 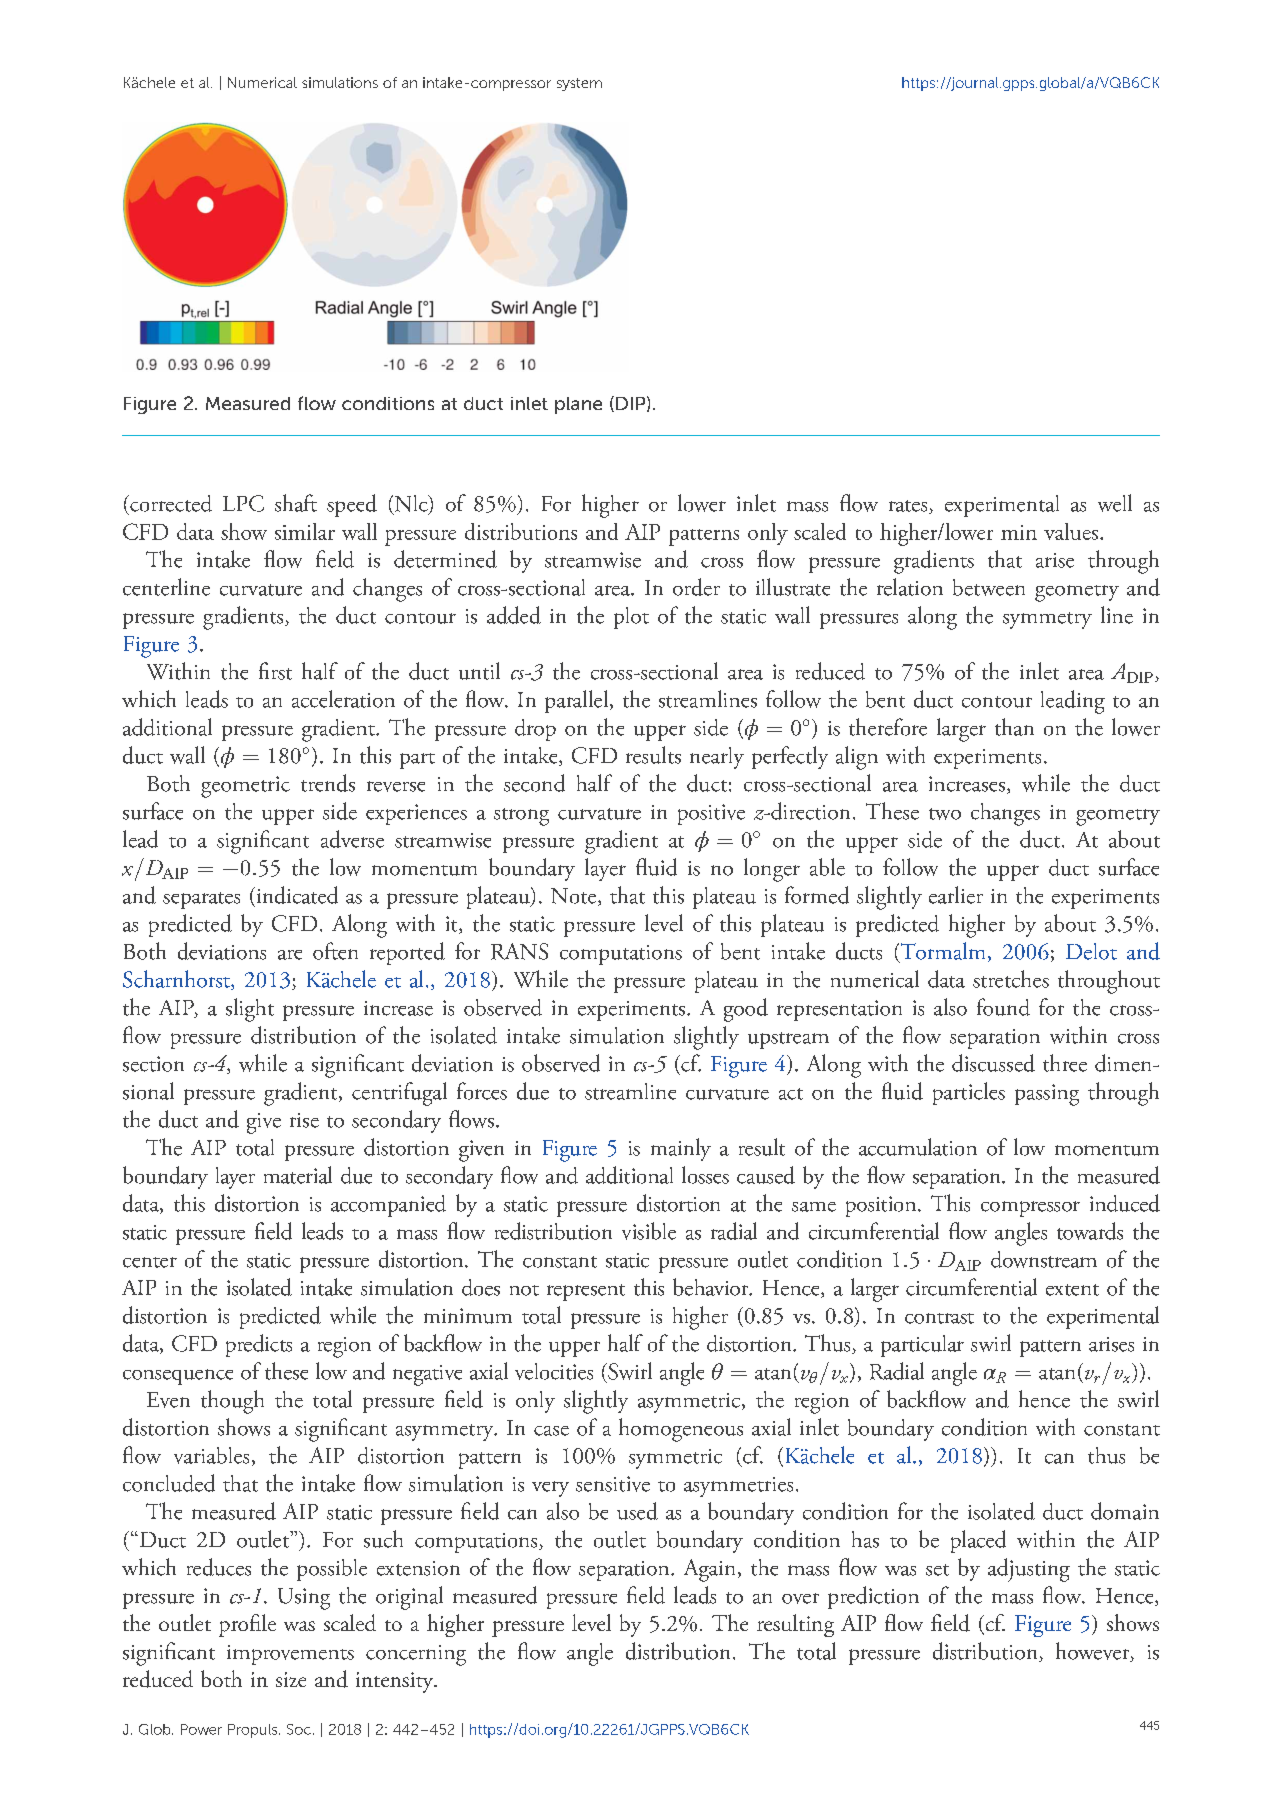 What do you see at coordinates (1071, 531) in the screenshot?
I see `values` at bounding box center [1071, 531].
